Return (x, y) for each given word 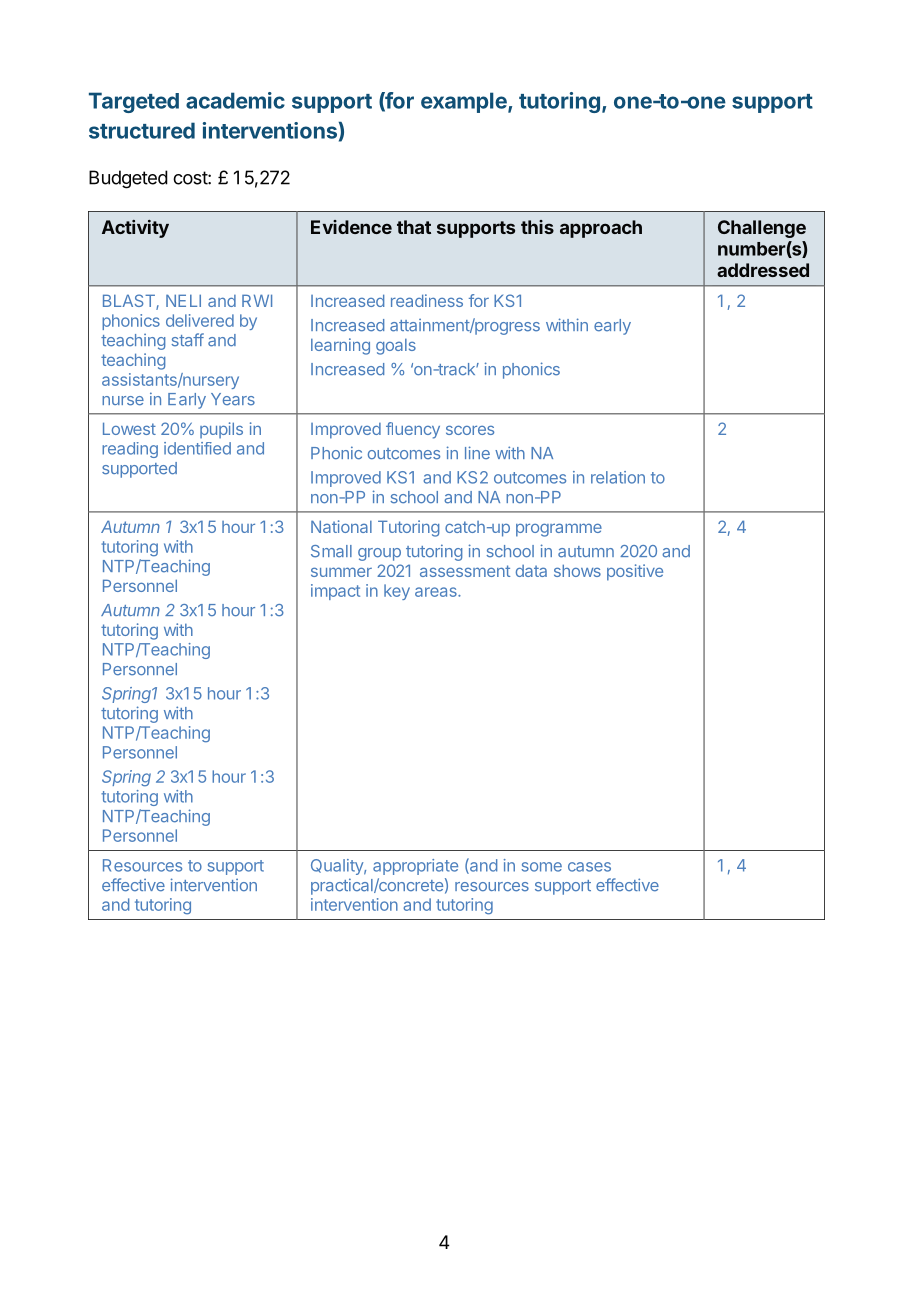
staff (187, 340)
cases (589, 867)
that (414, 227)
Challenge (762, 229)
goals (396, 347)
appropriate (415, 867)
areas (437, 592)
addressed (763, 270)
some (542, 867)
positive (635, 572)
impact (335, 592)
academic (235, 100)
